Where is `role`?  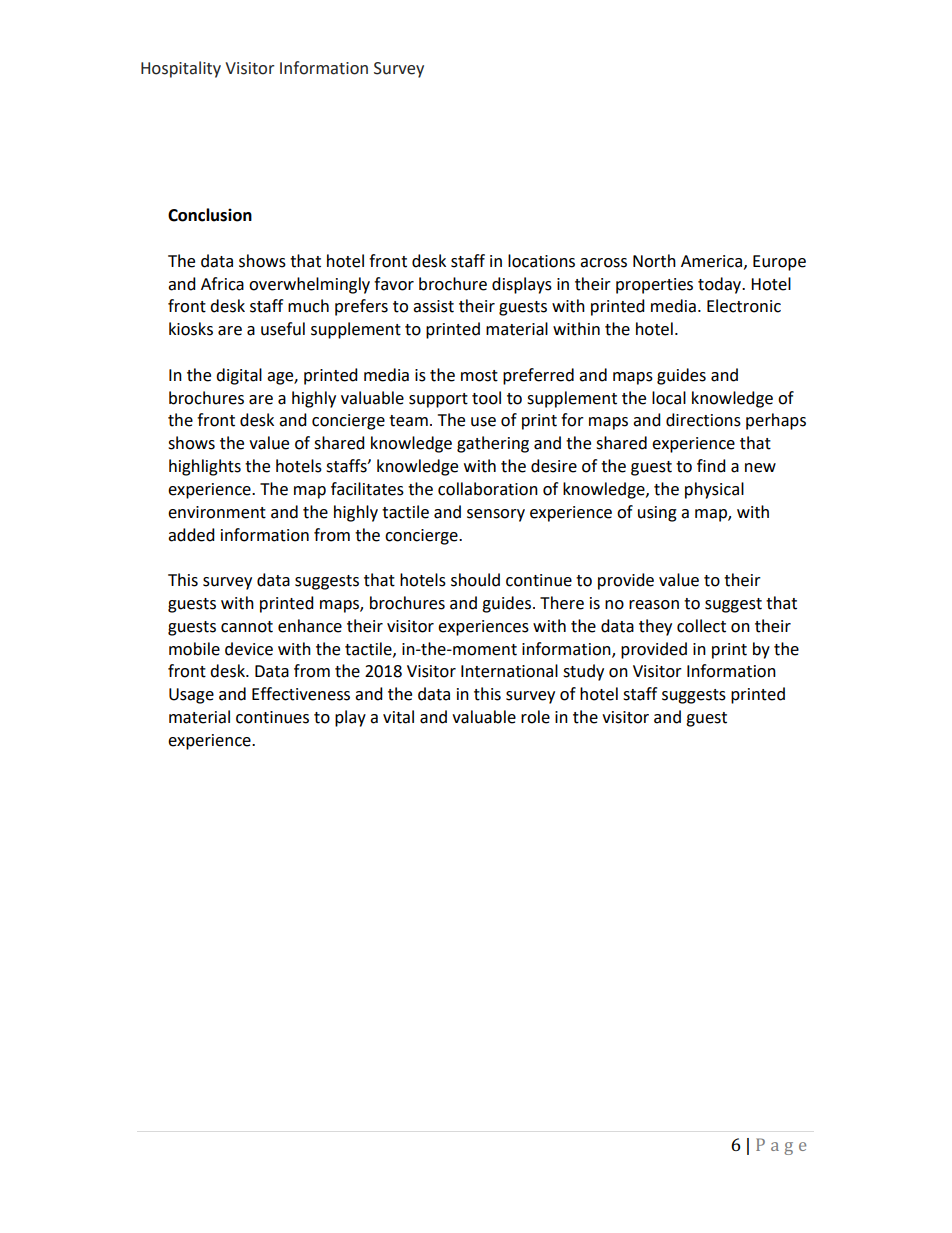
role is located at coordinates (535, 717).
